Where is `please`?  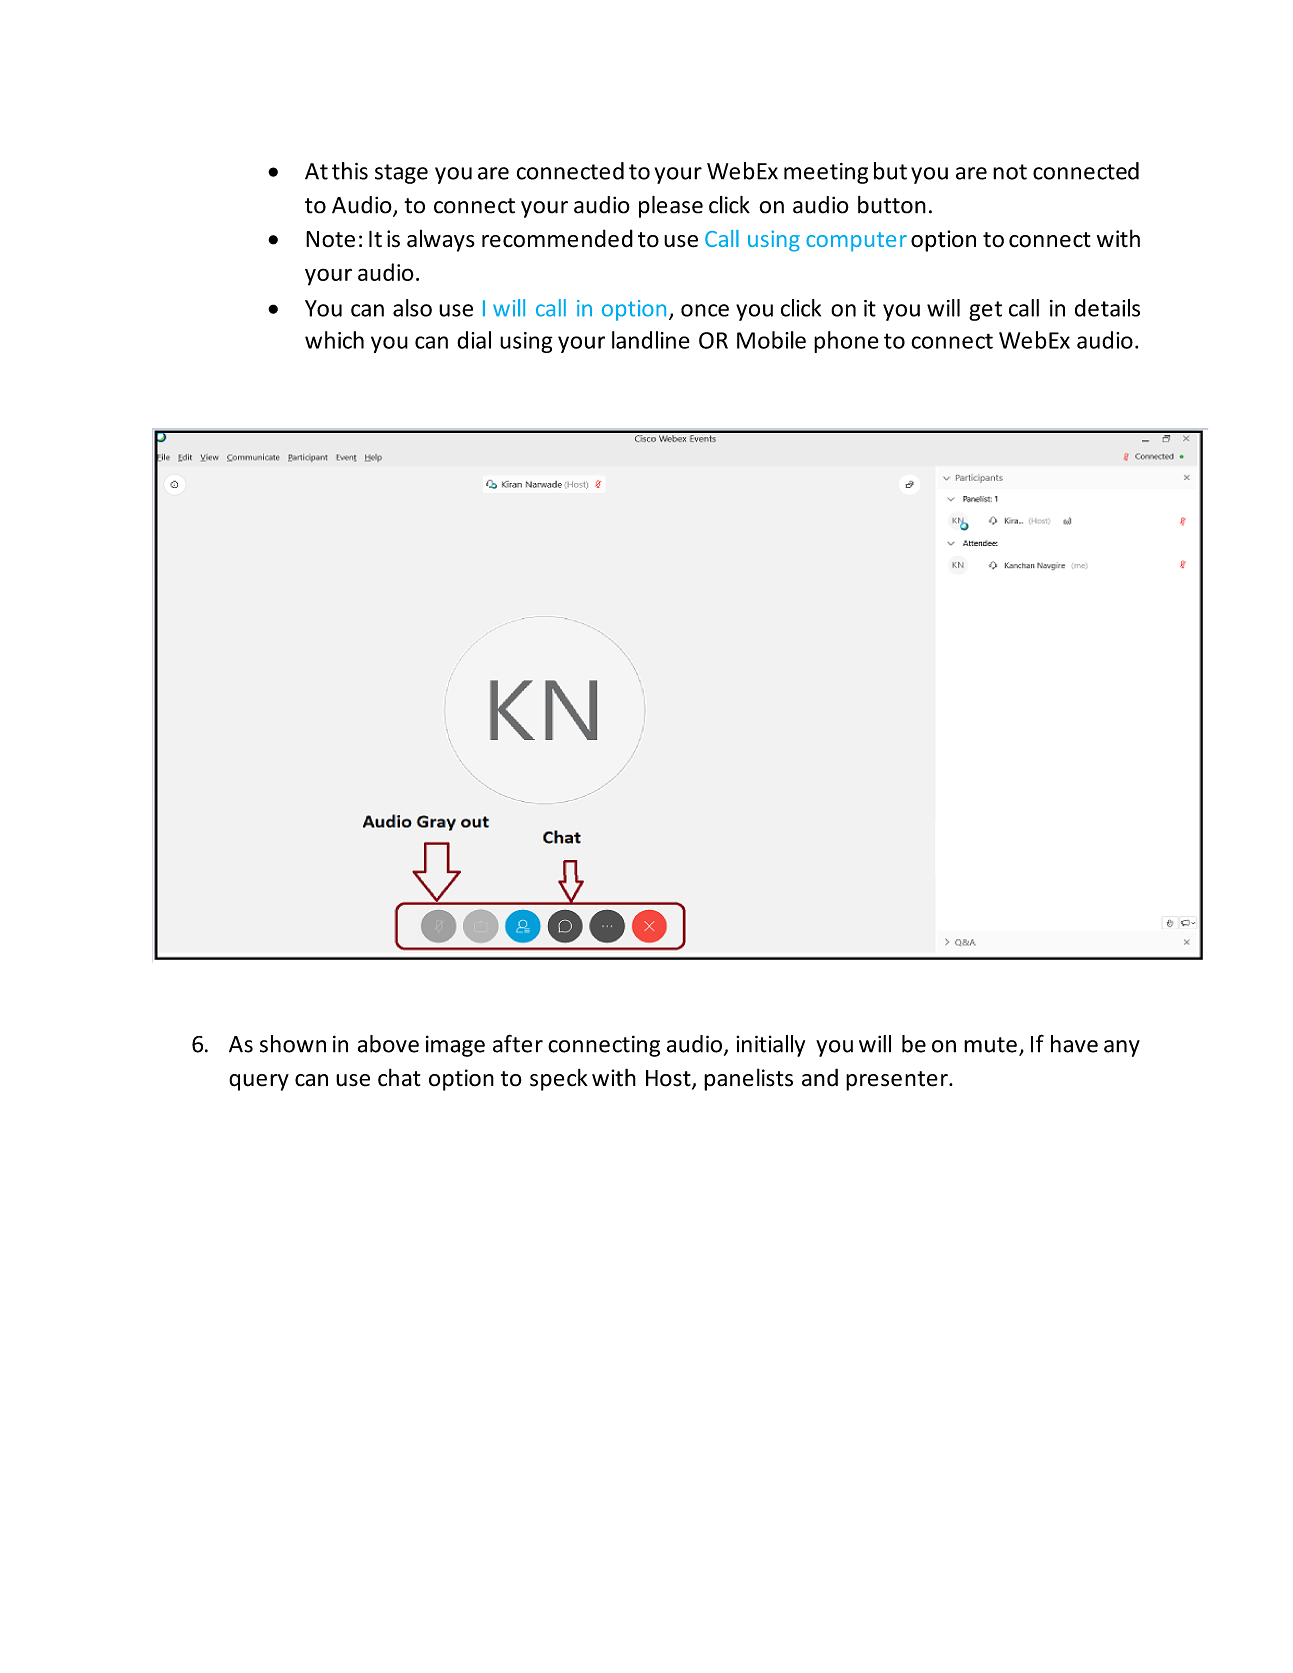 please is located at coordinates (671, 207).
